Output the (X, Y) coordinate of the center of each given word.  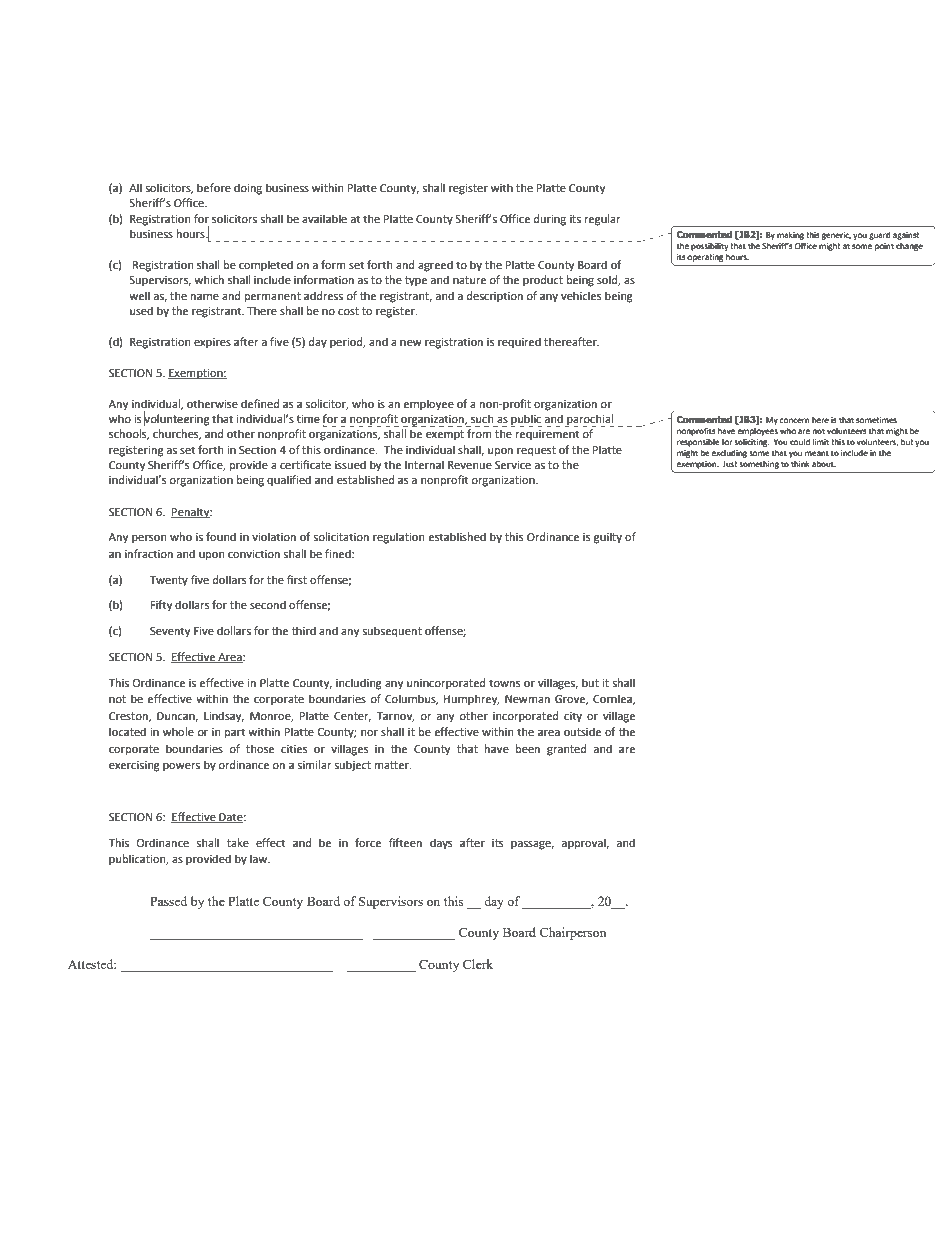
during (550, 220)
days (441, 844)
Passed (168, 901)
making (790, 236)
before (214, 188)
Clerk (478, 964)
